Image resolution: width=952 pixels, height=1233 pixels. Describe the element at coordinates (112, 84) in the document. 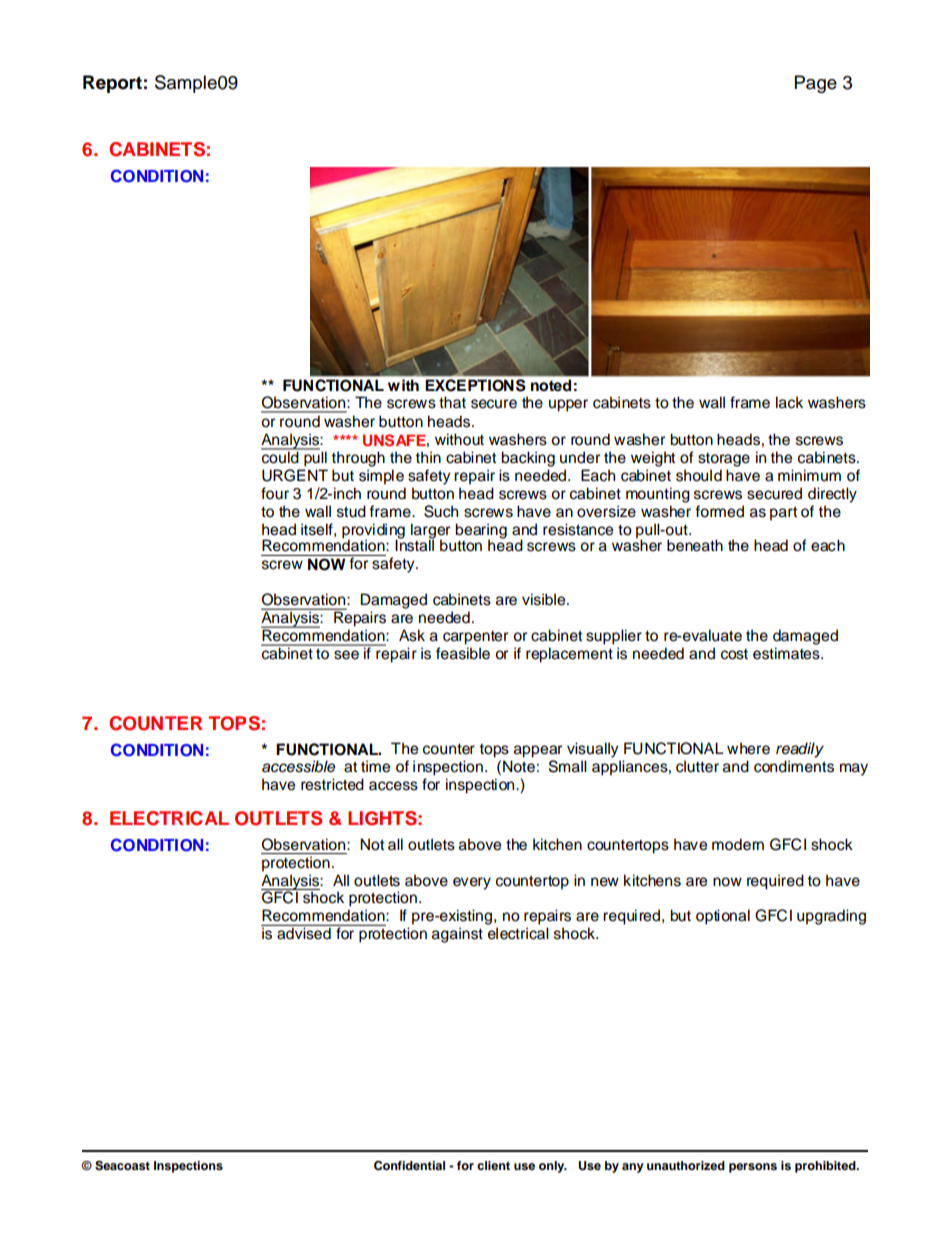

I see `Report` at that location.
